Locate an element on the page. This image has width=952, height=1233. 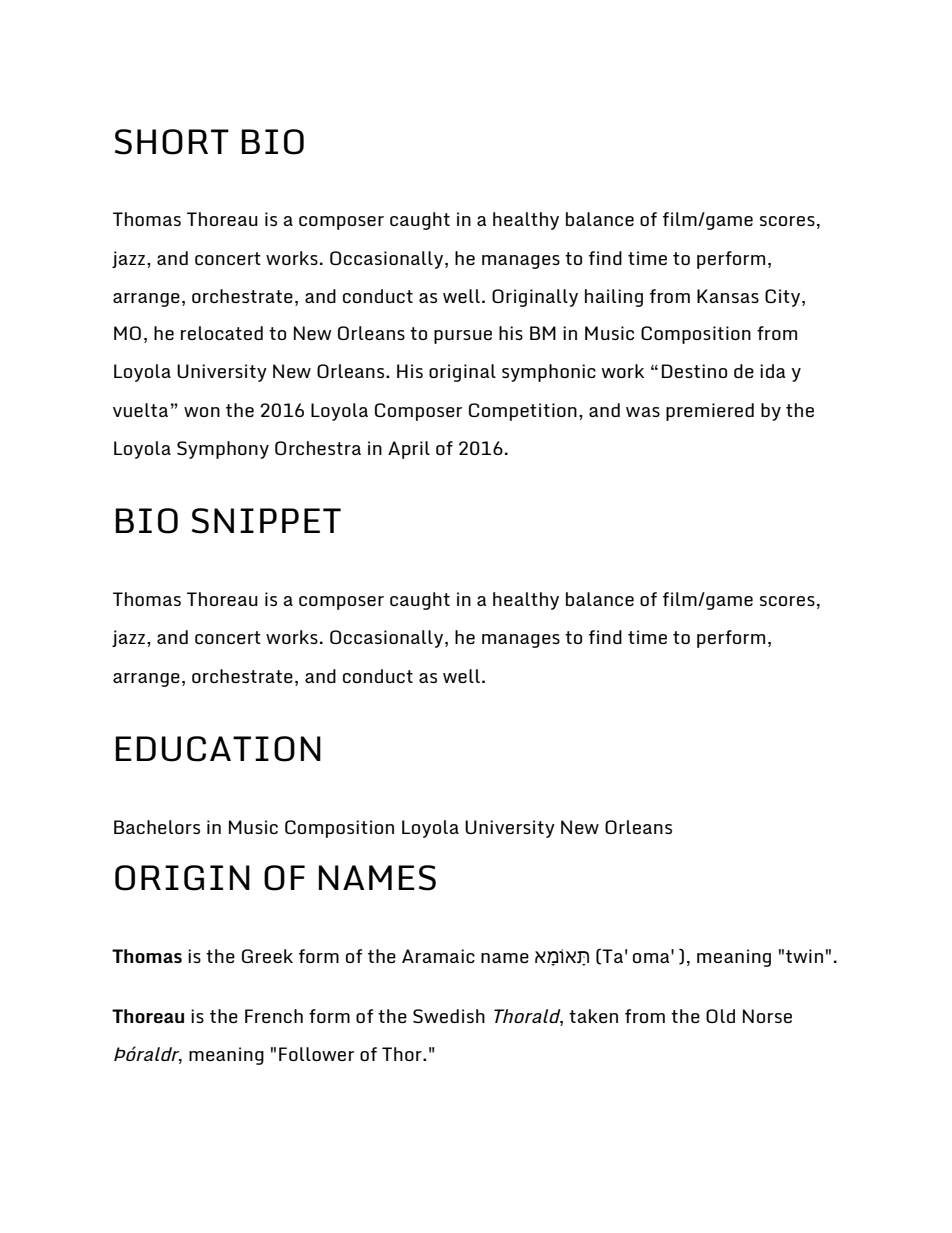
SHORT is located at coordinates (172, 142).
